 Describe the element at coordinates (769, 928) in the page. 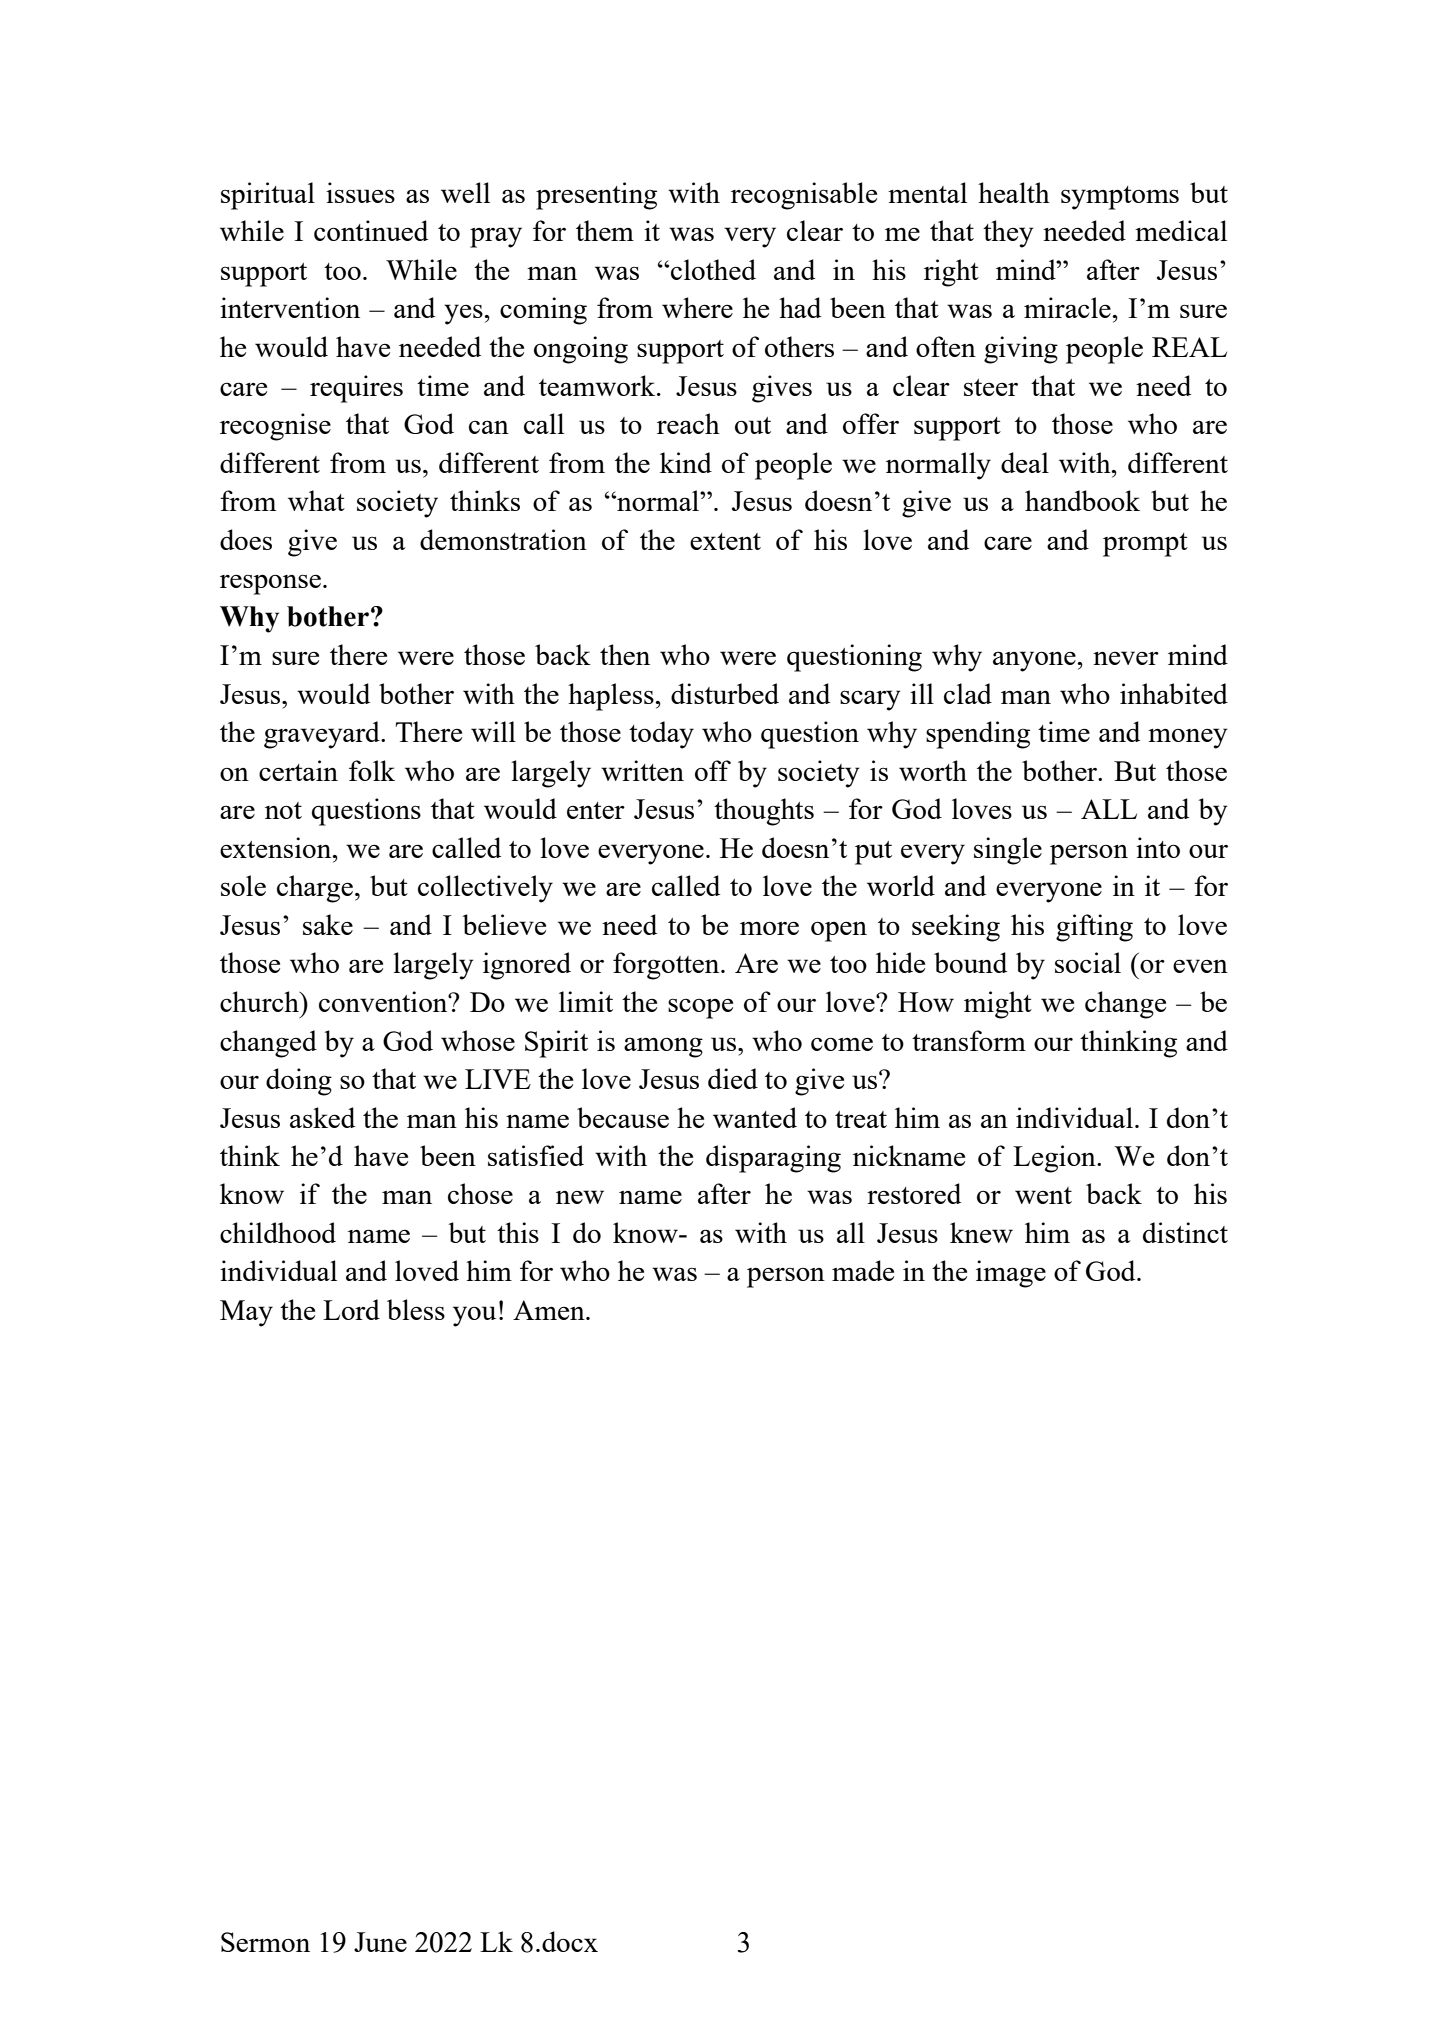

I see `more` at that location.
